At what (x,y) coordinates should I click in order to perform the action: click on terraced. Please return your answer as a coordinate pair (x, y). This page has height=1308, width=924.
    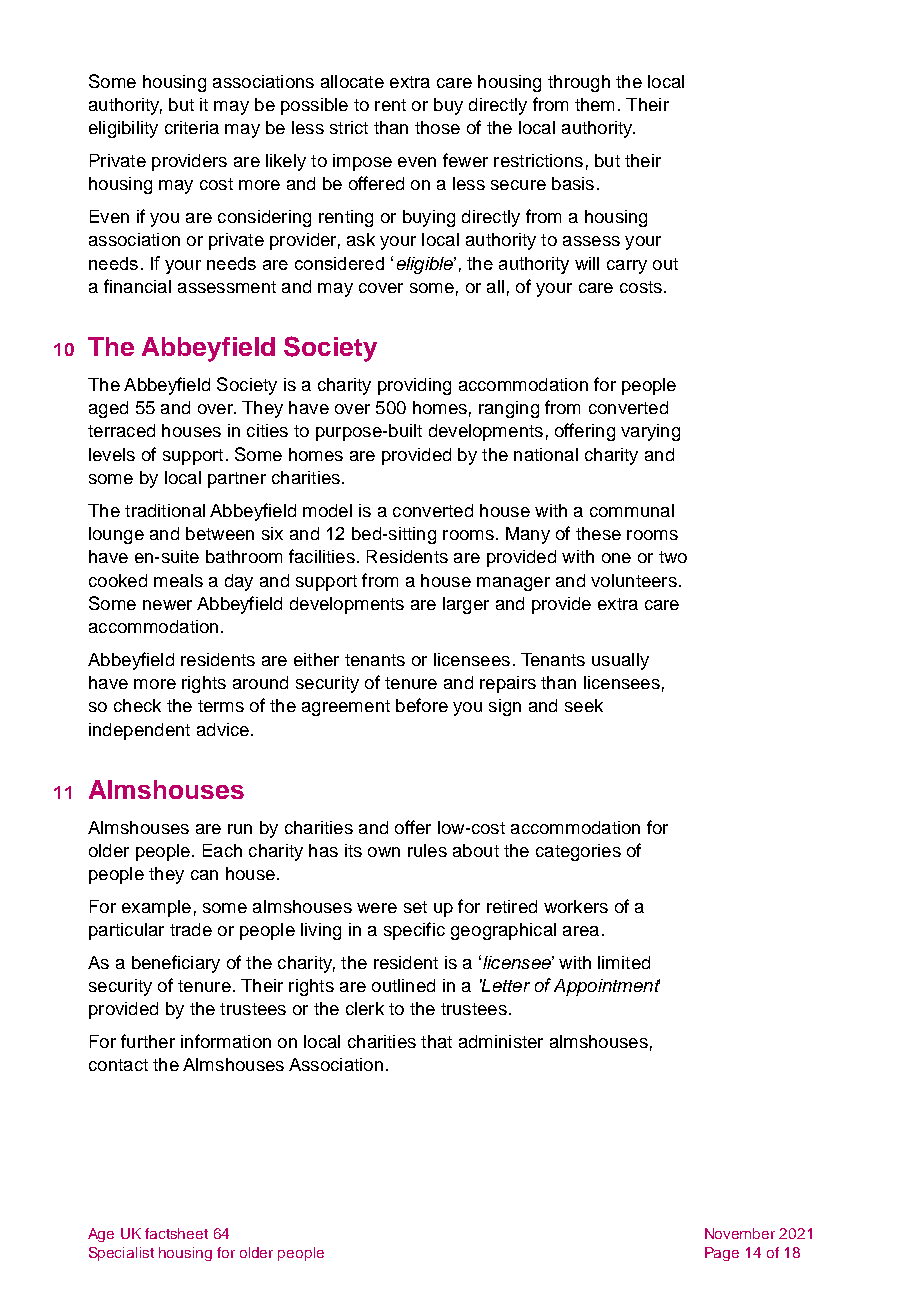
    Looking at the image, I should click on (121, 430).
